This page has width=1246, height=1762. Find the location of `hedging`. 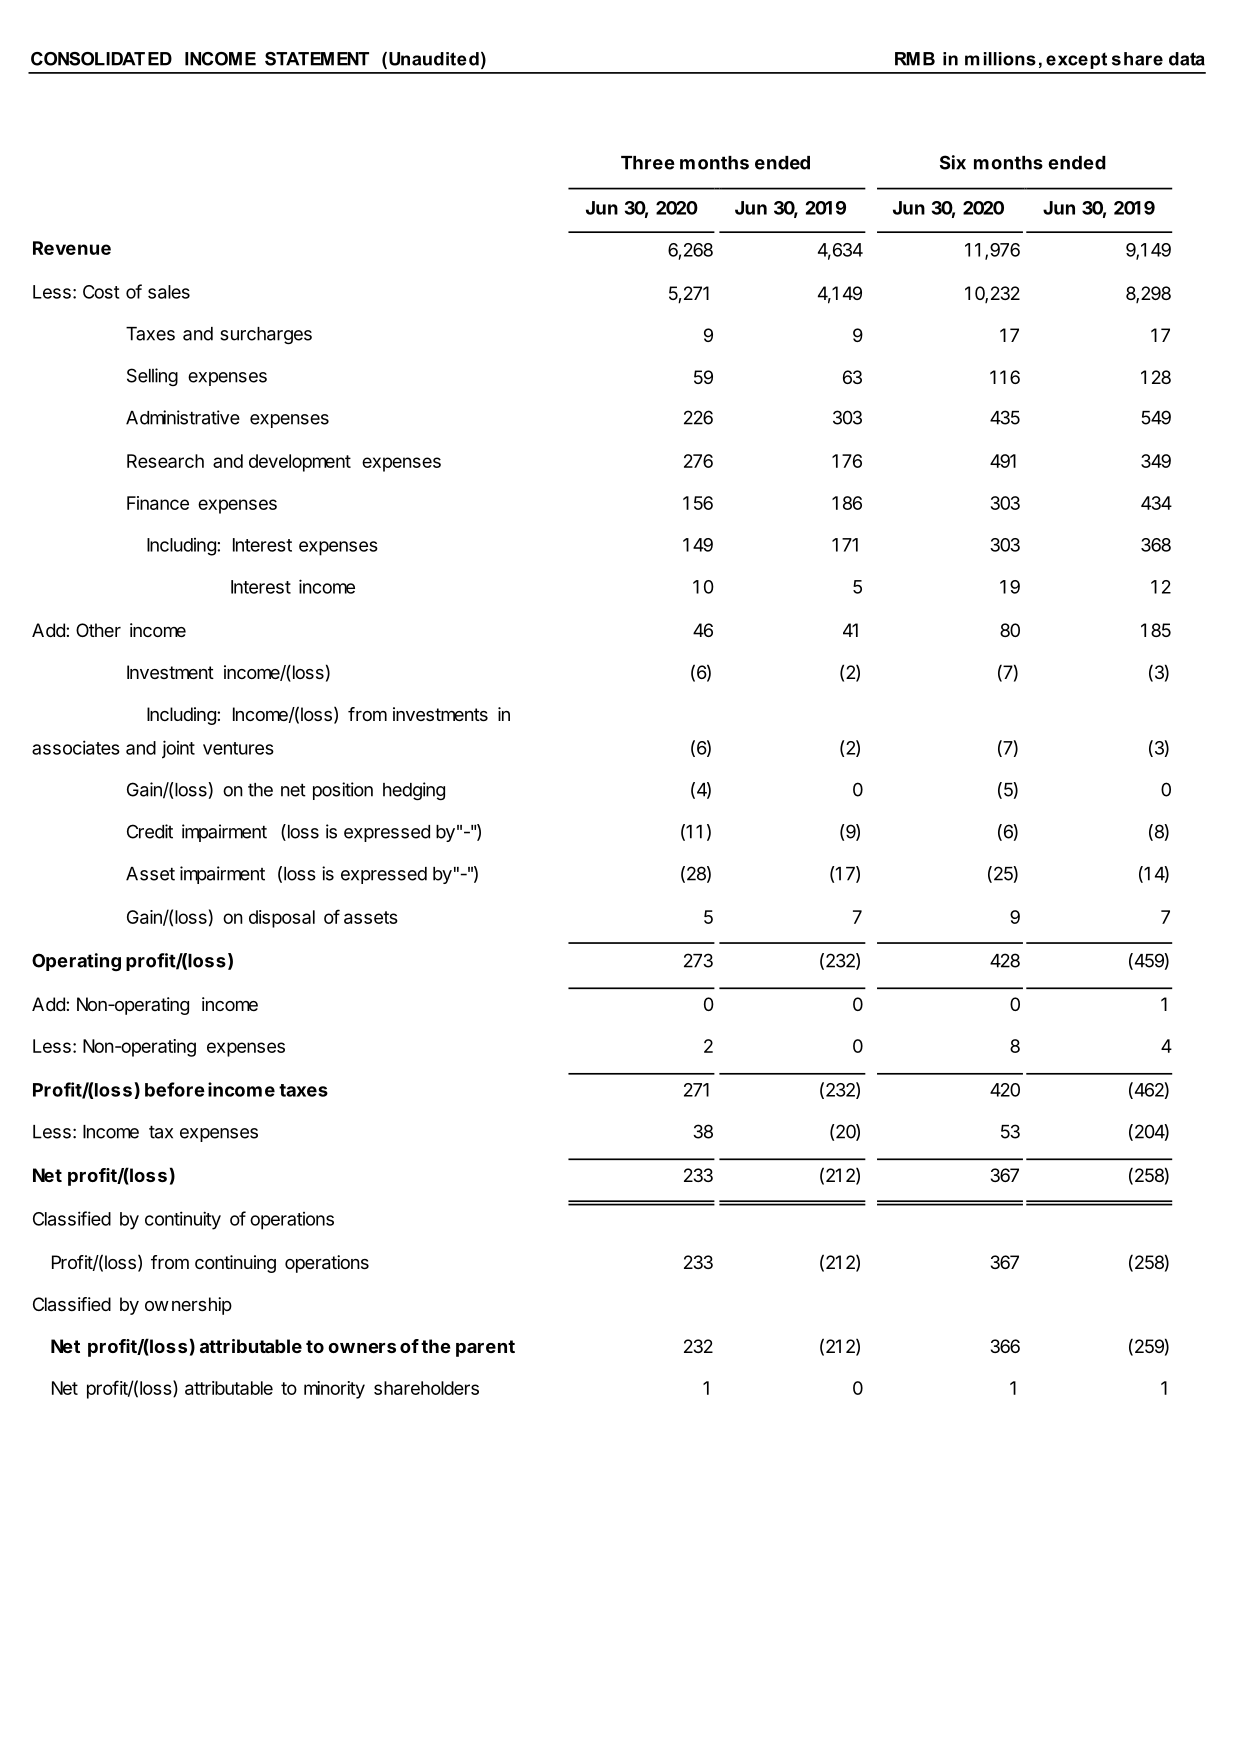

hedging is located at coordinates (414, 791).
